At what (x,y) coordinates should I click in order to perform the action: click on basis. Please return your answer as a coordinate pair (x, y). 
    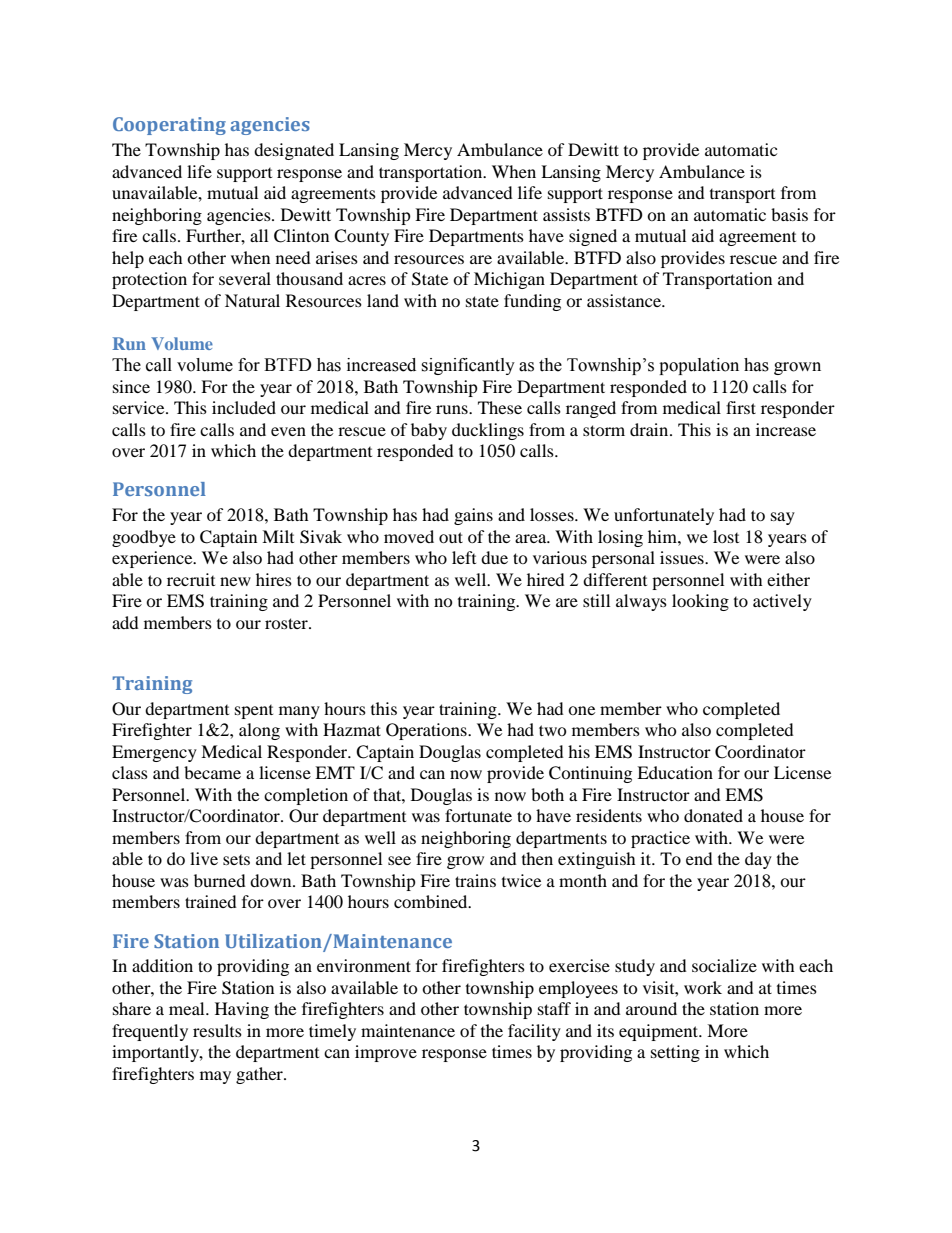
    Looking at the image, I should click on (789, 214).
